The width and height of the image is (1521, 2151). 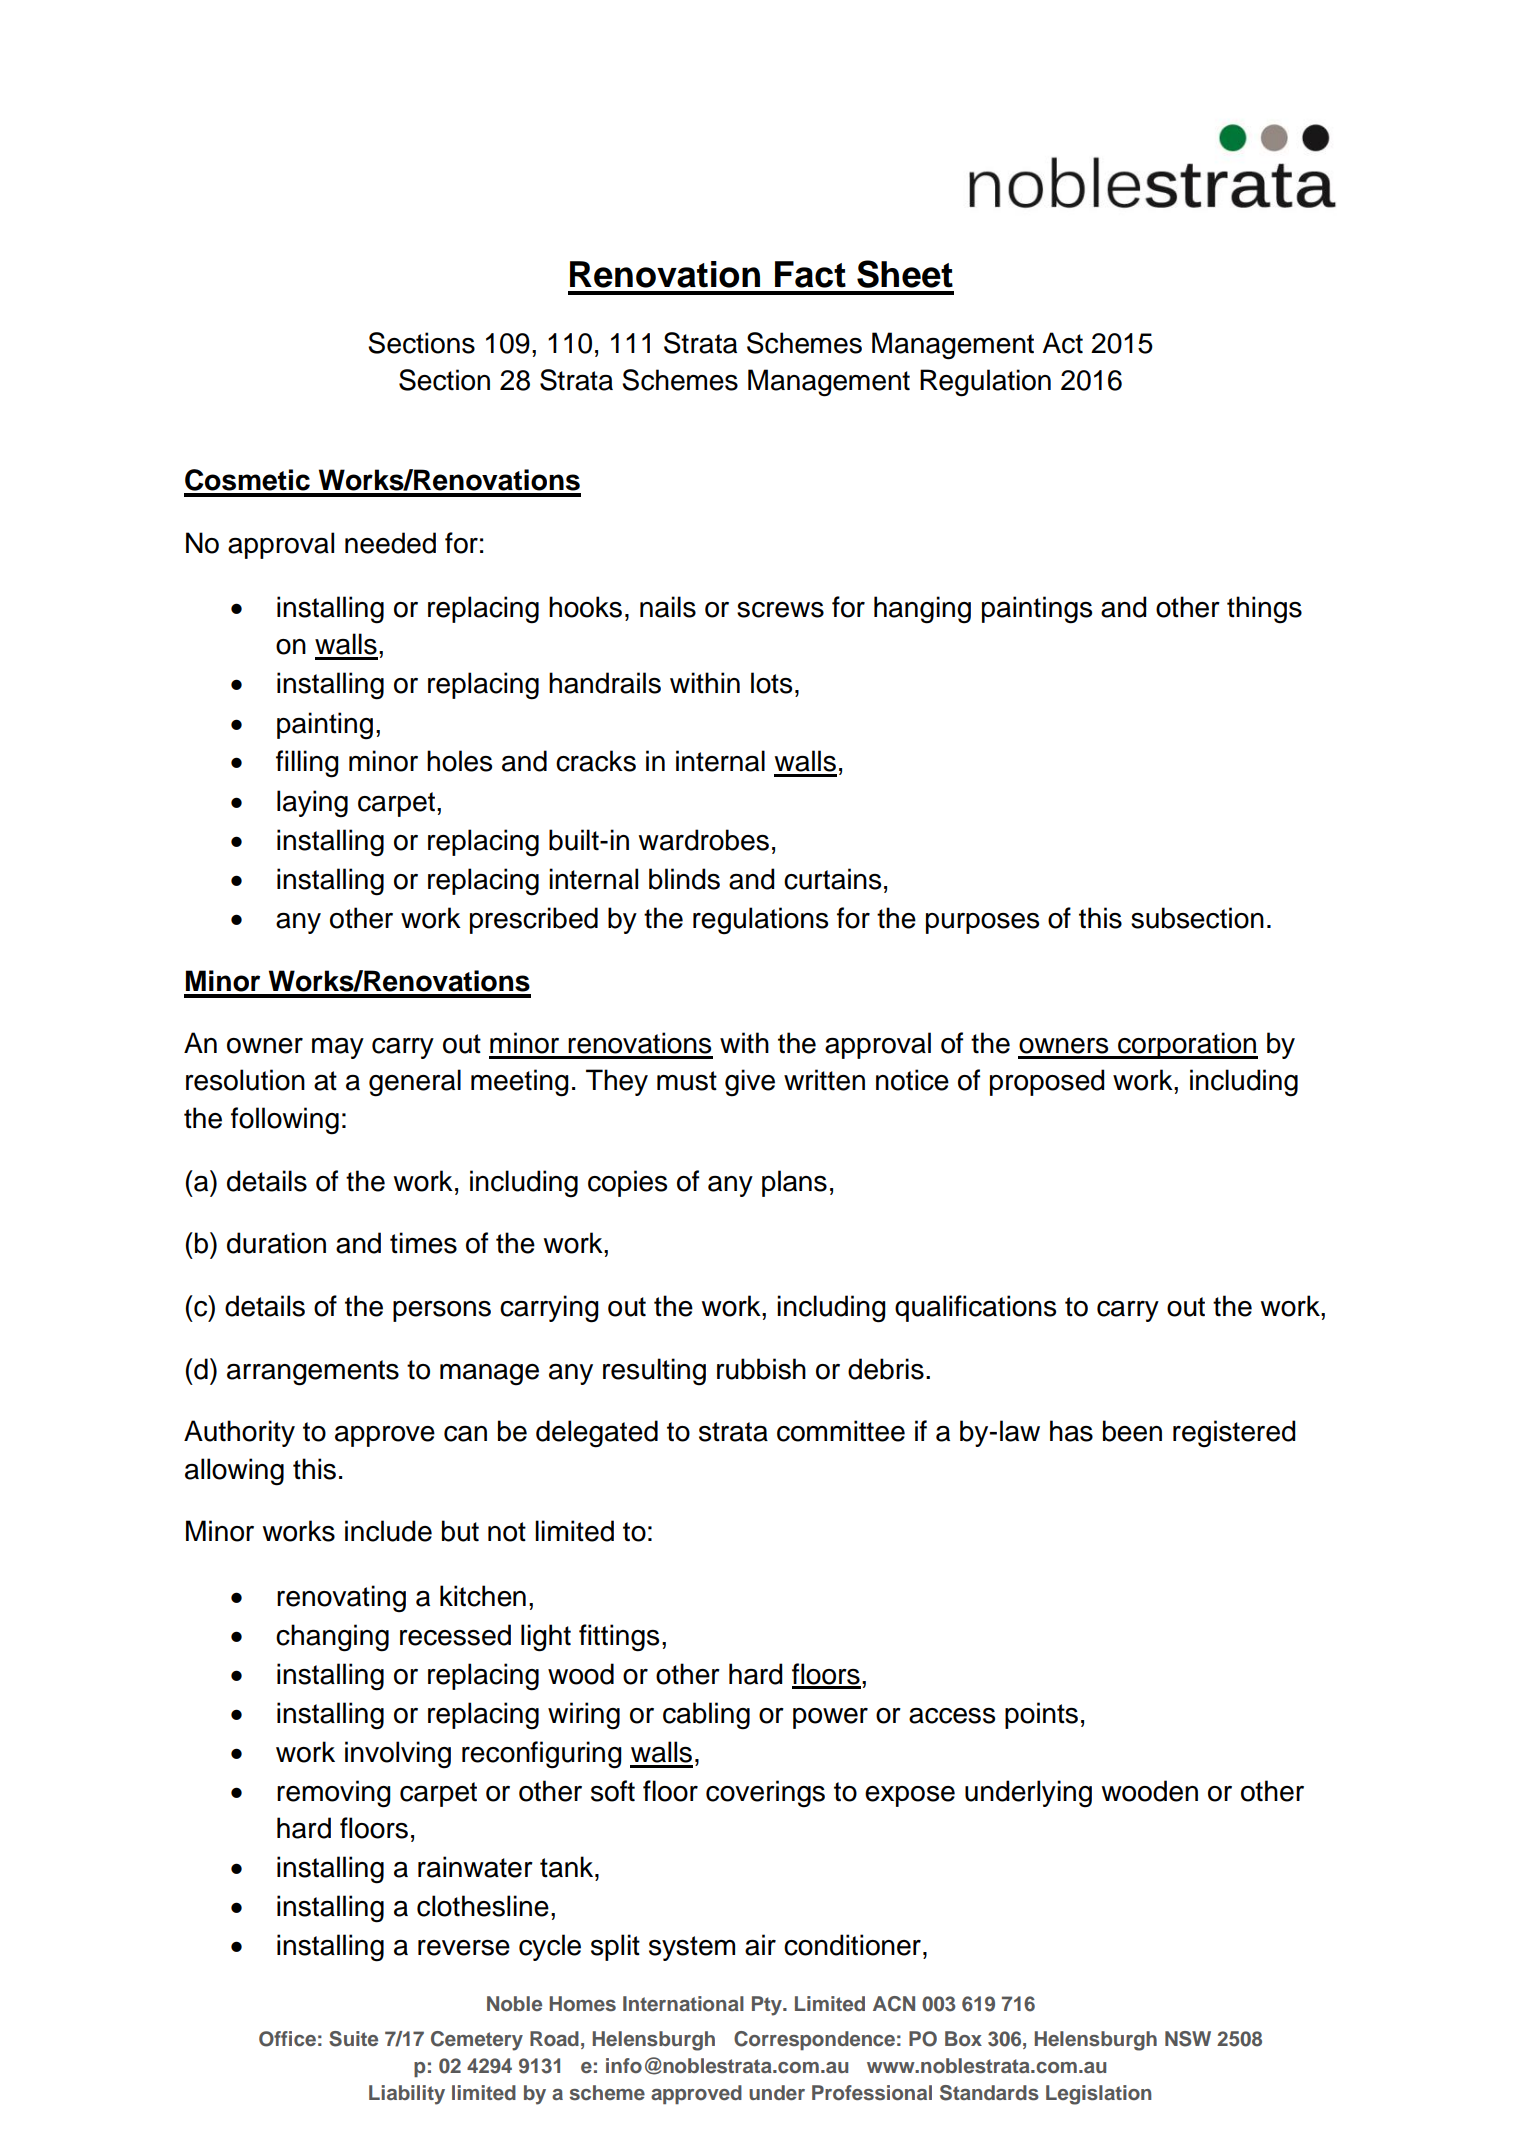 What do you see at coordinates (905, 274) in the image?
I see `Sheet` at bounding box center [905, 274].
